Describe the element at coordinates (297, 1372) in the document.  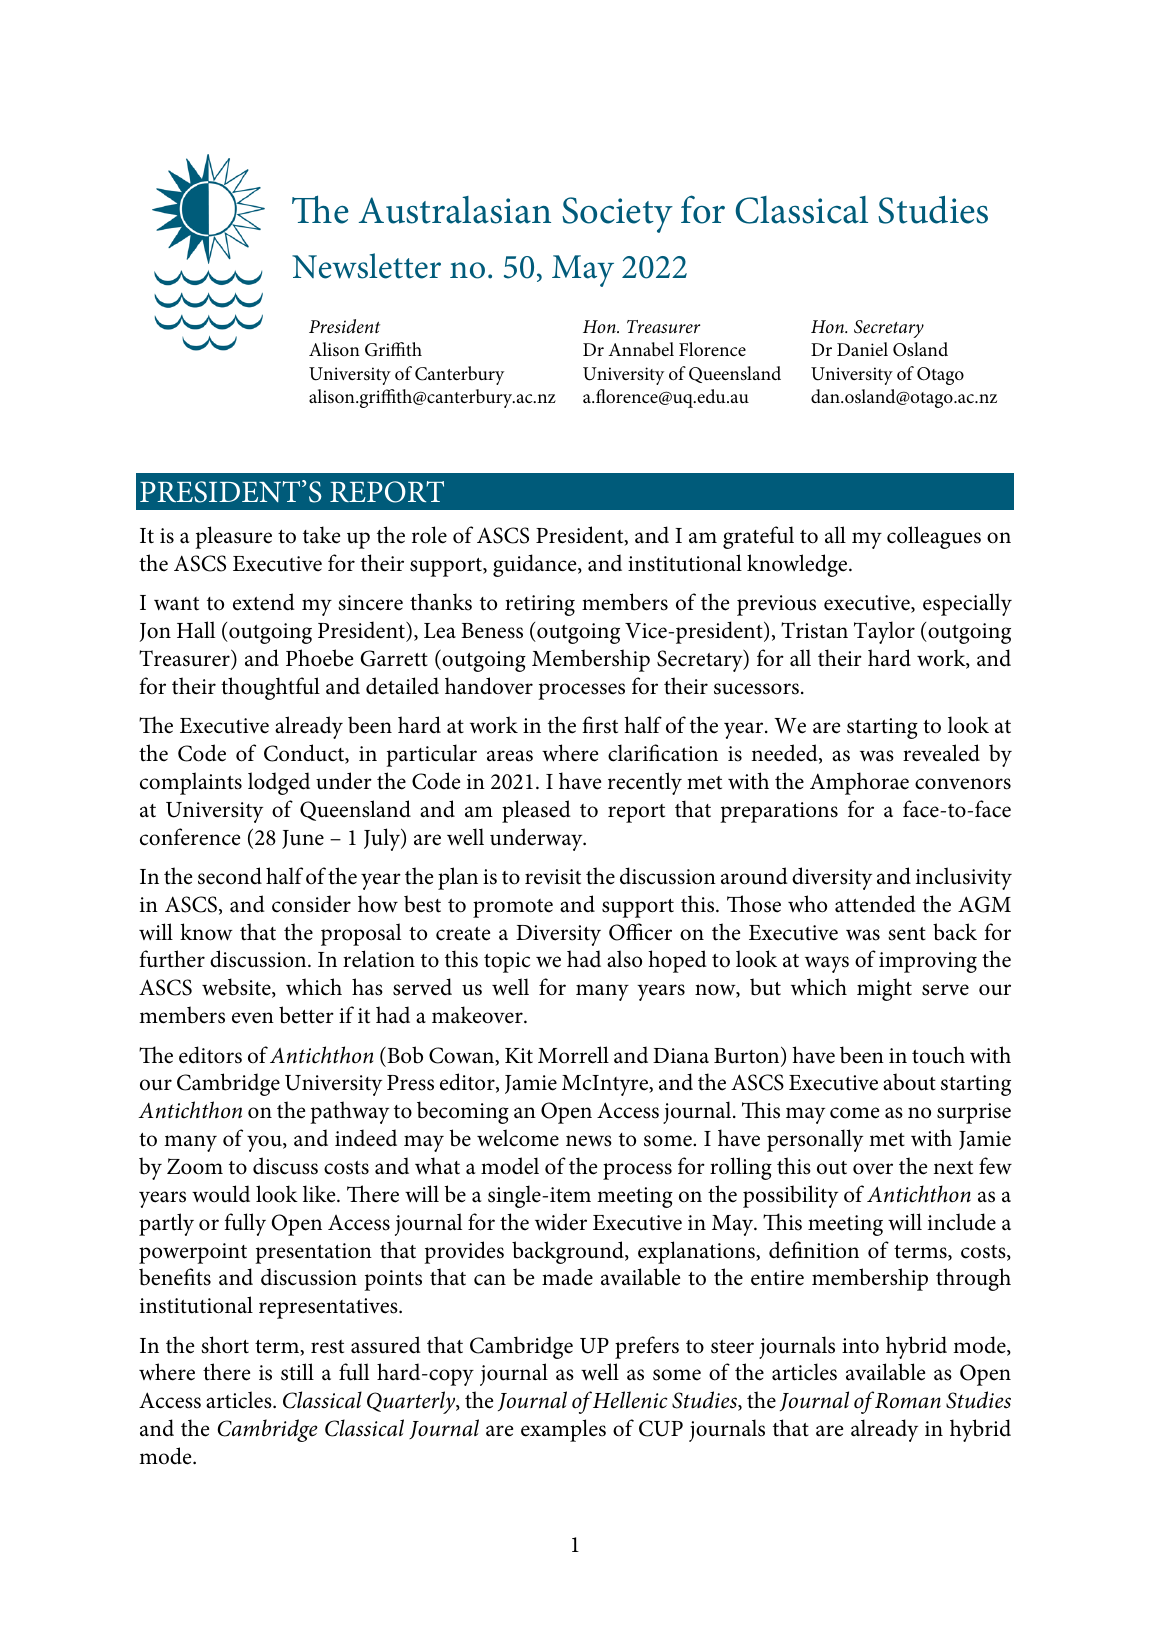
I see `still` at that location.
